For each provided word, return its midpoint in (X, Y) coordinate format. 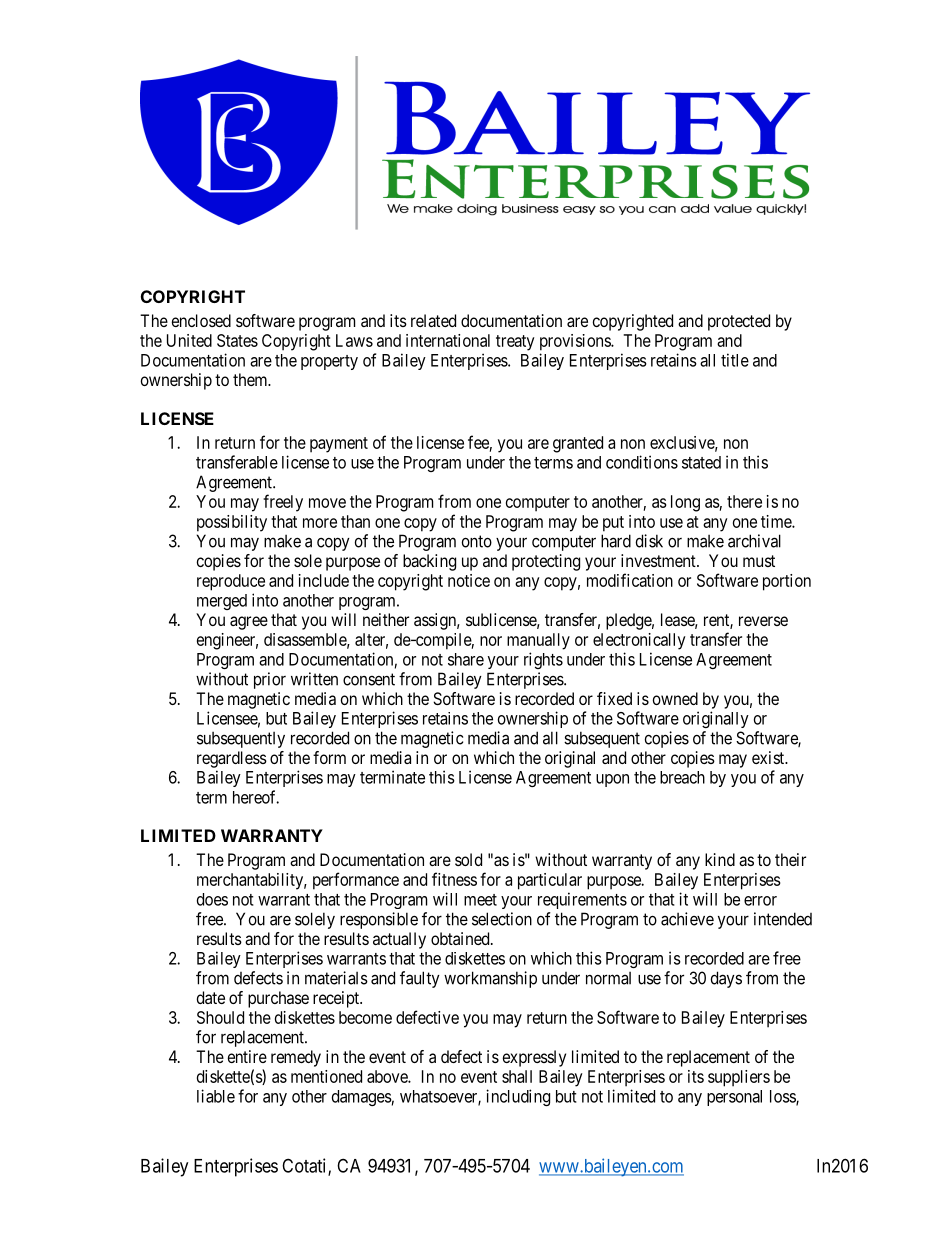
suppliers (739, 1078)
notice (469, 580)
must (759, 561)
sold (468, 859)
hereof (256, 797)
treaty (515, 343)
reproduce (231, 582)
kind (720, 859)
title (735, 360)
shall (517, 1076)
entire (247, 1056)
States (237, 340)
